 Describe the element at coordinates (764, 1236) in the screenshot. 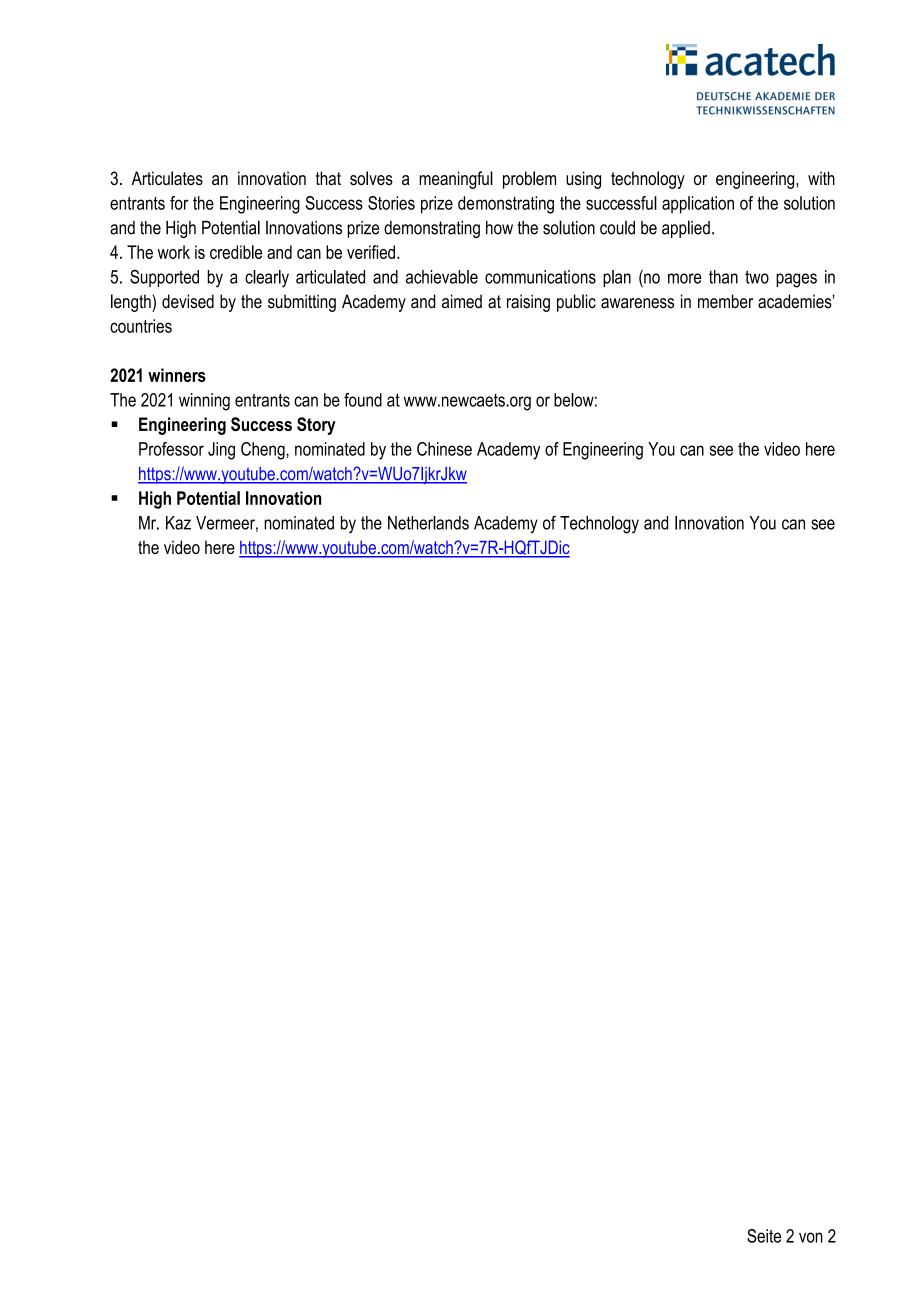

I see `Seite` at that location.
